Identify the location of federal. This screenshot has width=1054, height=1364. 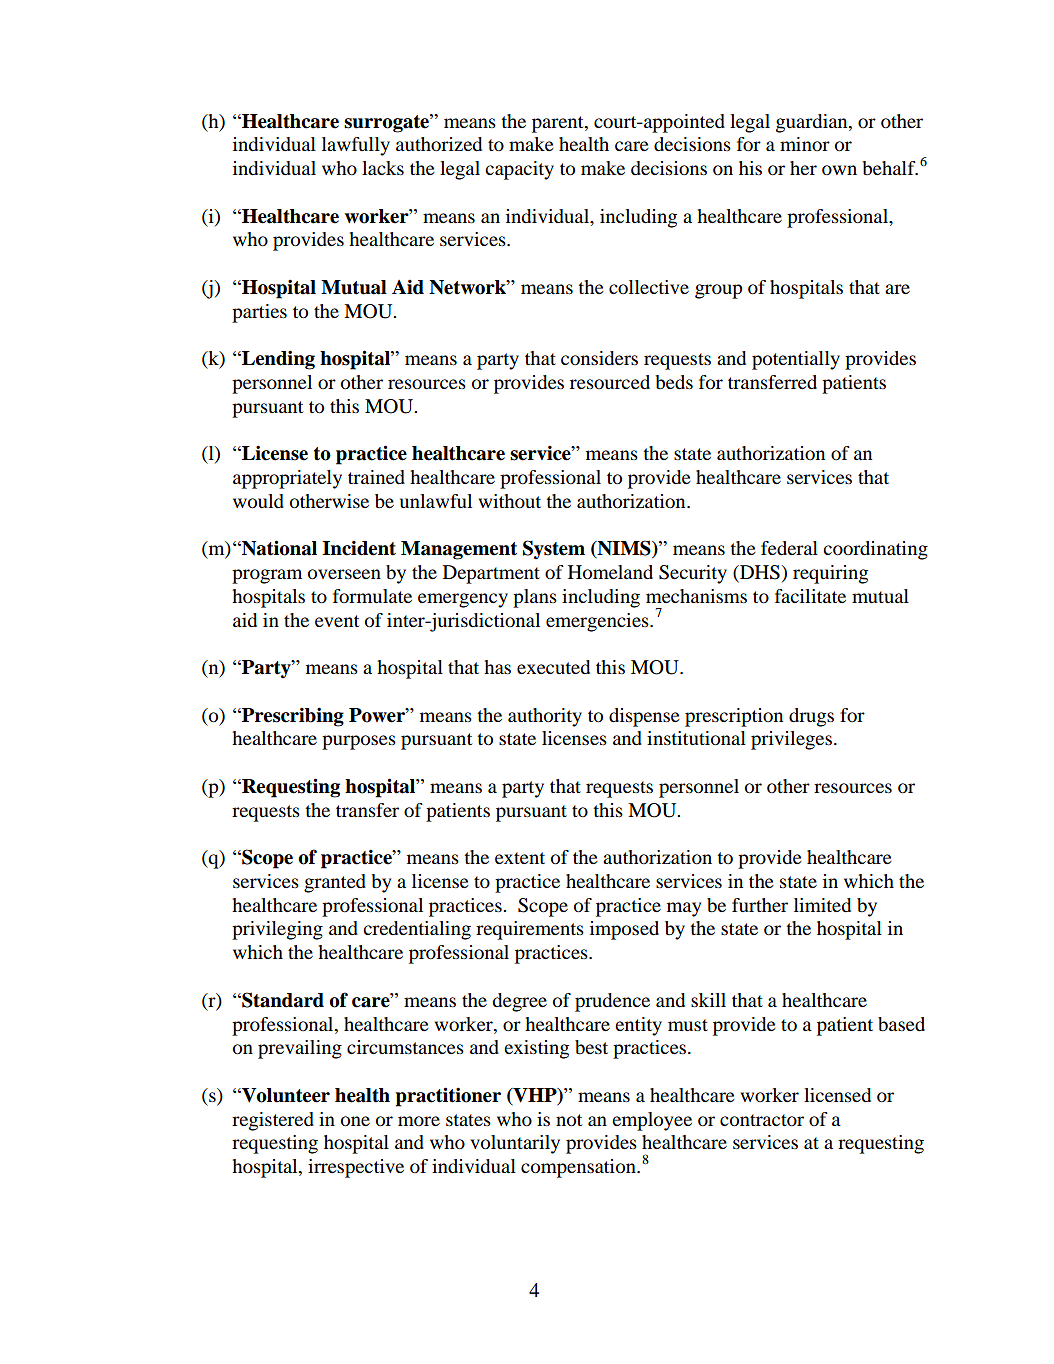
(789, 548).
